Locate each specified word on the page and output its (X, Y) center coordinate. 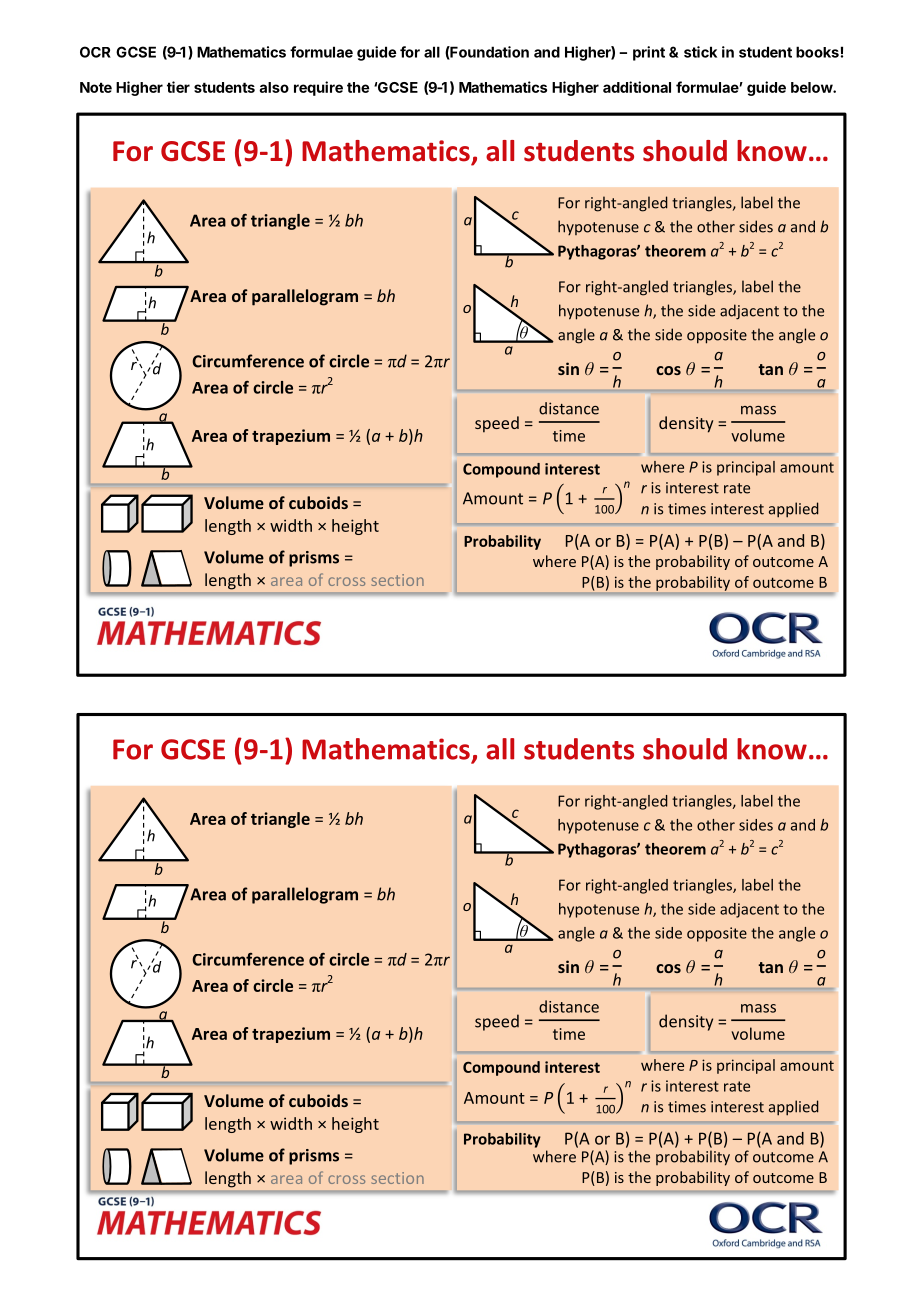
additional (637, 87)
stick (700, 52)
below (812, 87)
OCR (95, 52)
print (649, 53)
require (318, 88)
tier (178, 87)
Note (96, 87)
